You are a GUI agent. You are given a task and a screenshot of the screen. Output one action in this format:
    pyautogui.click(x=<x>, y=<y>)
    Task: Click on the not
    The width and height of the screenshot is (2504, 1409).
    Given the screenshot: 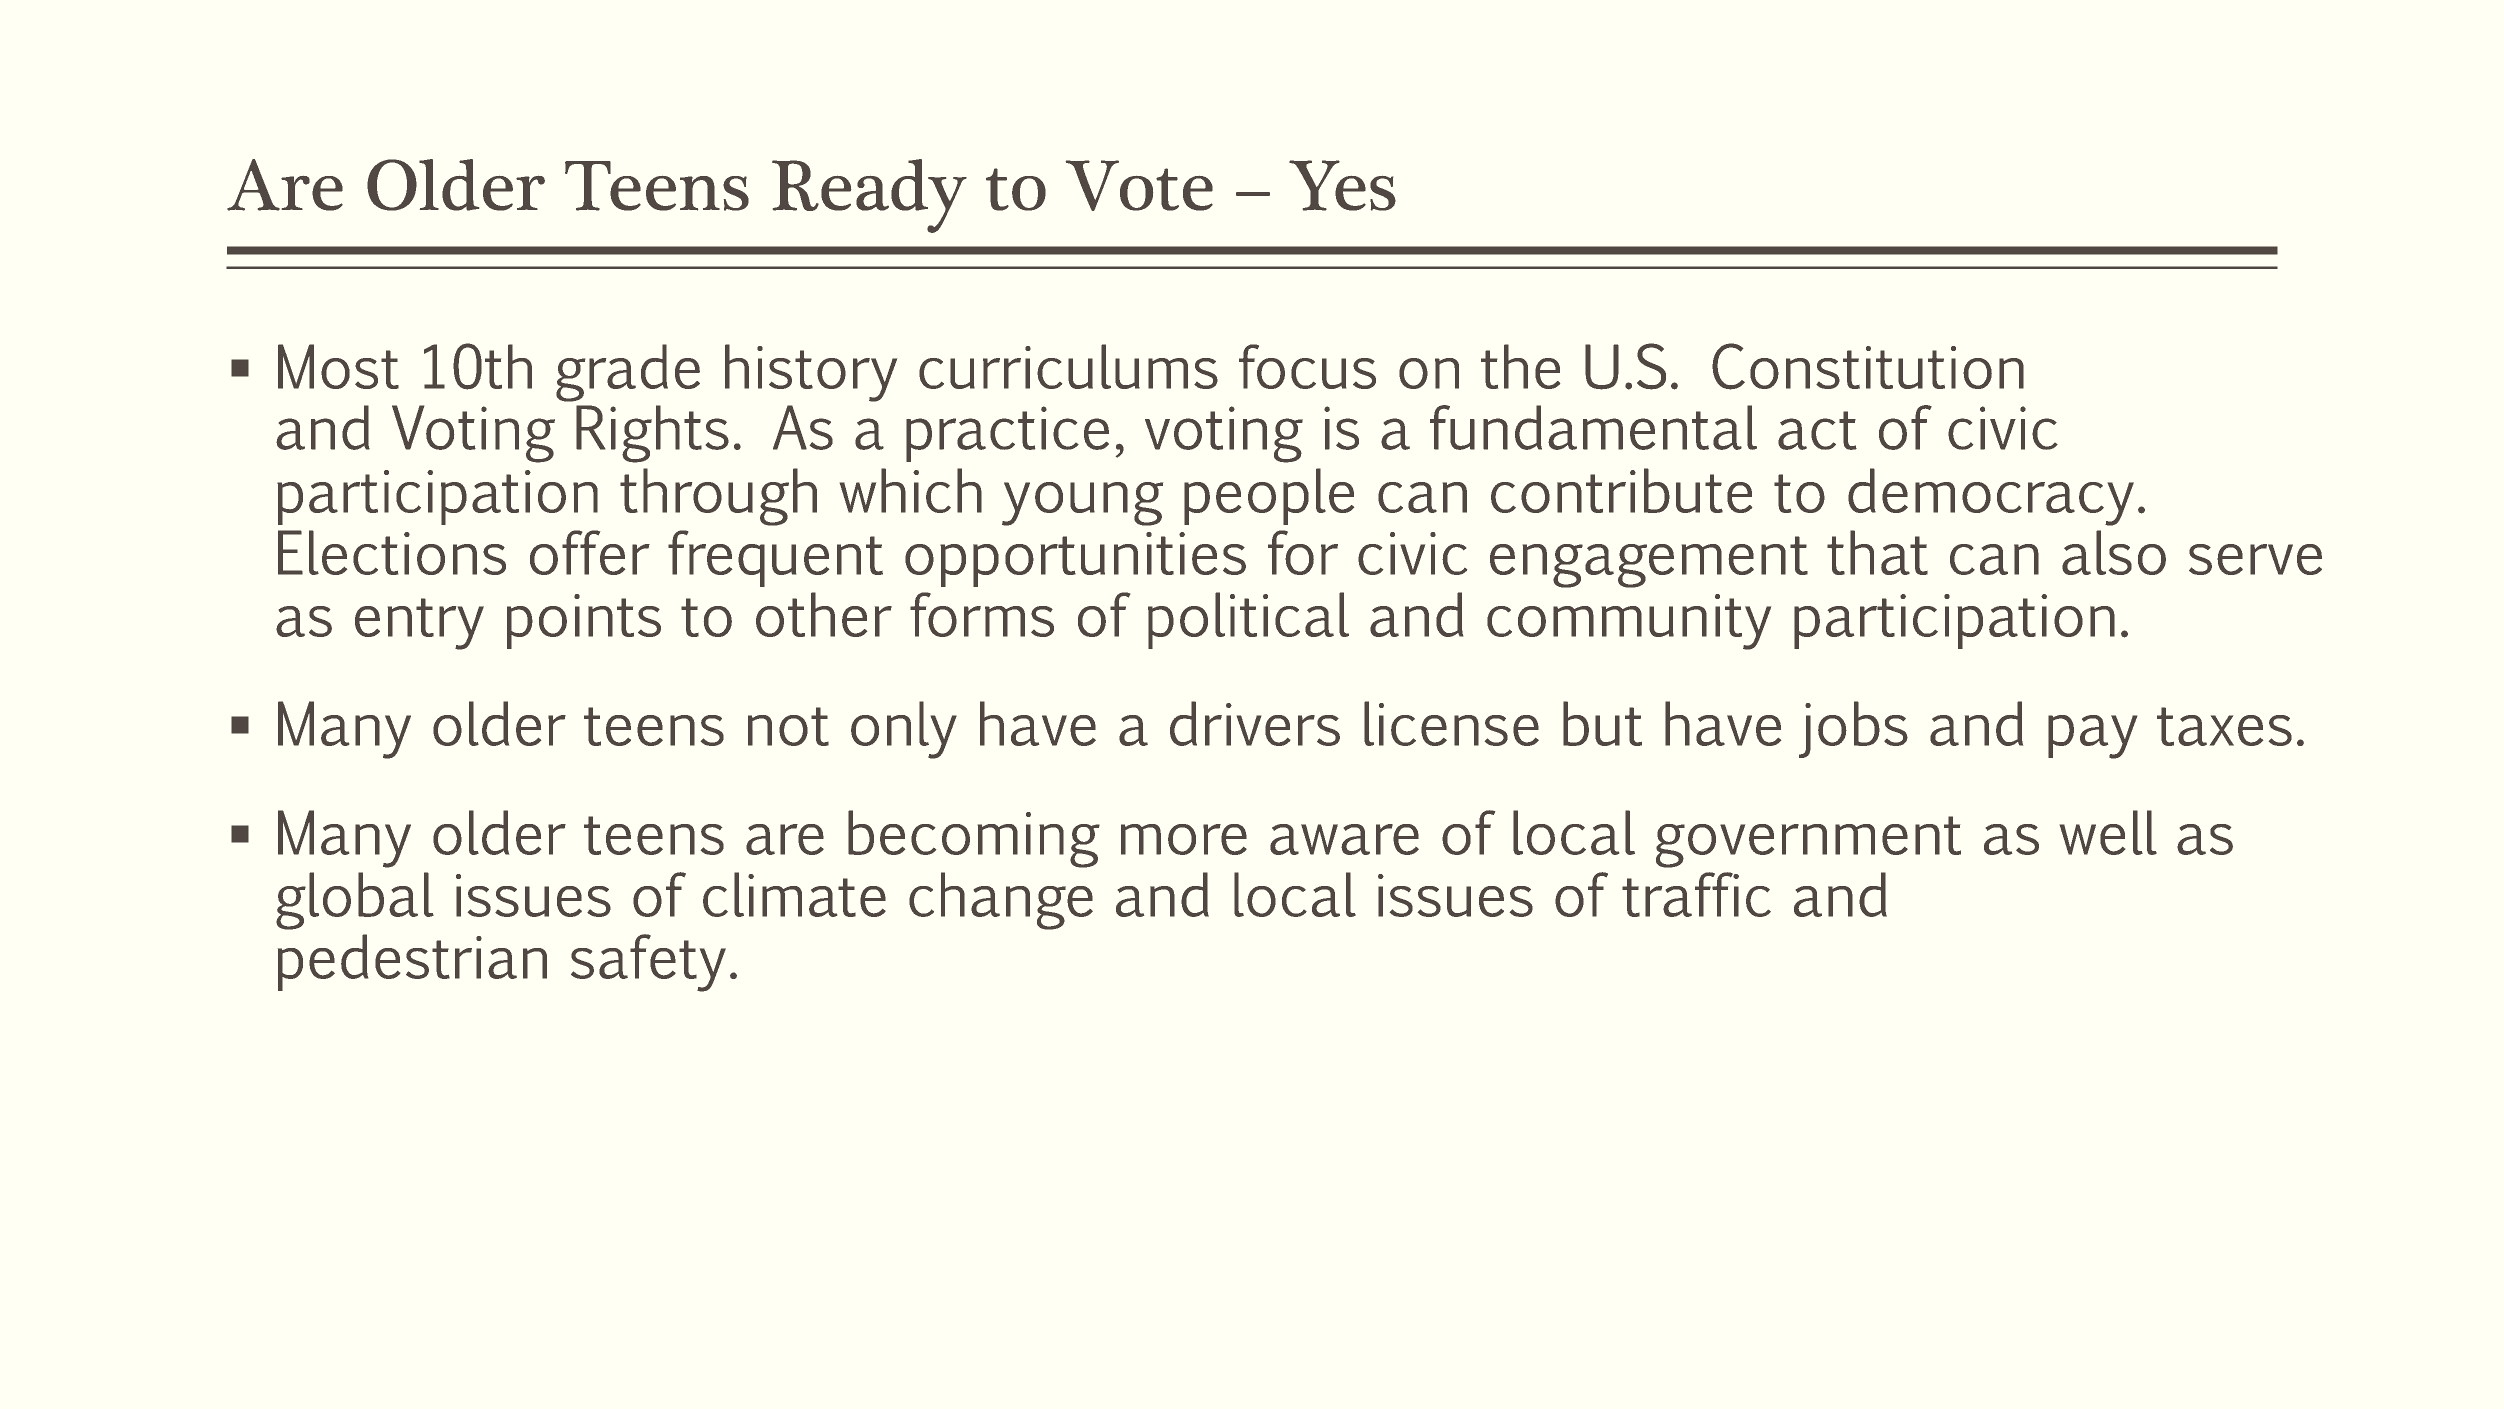 What is the action you would take?
    pyautogui.click(x=788, y=726)
